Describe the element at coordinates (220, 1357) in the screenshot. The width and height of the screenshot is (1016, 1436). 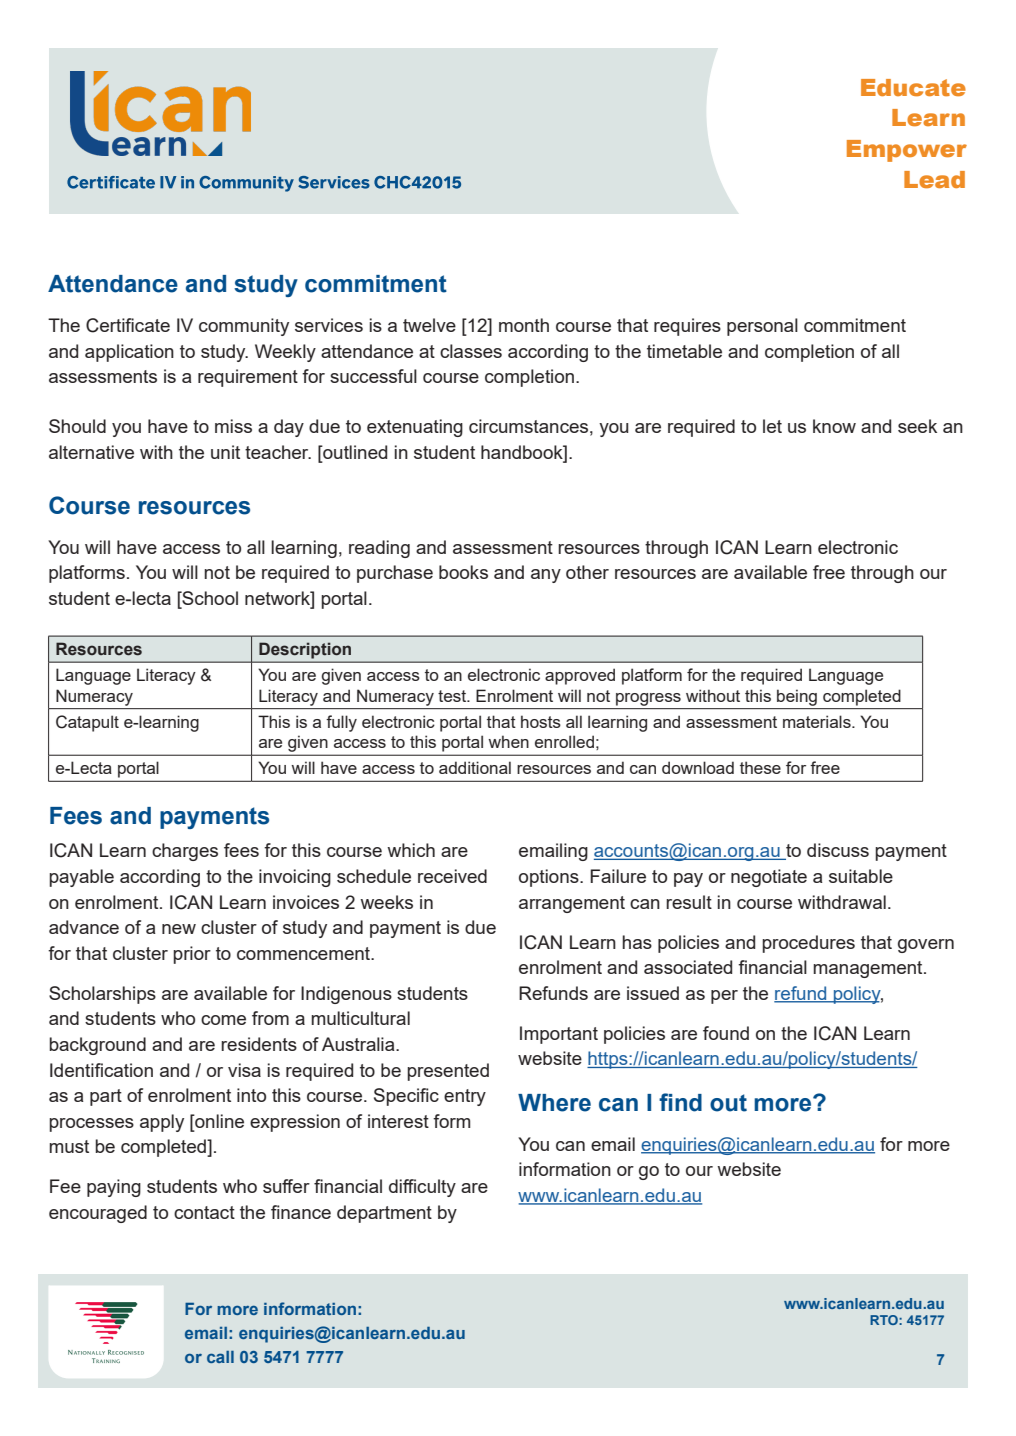
I see `call` at that location.
